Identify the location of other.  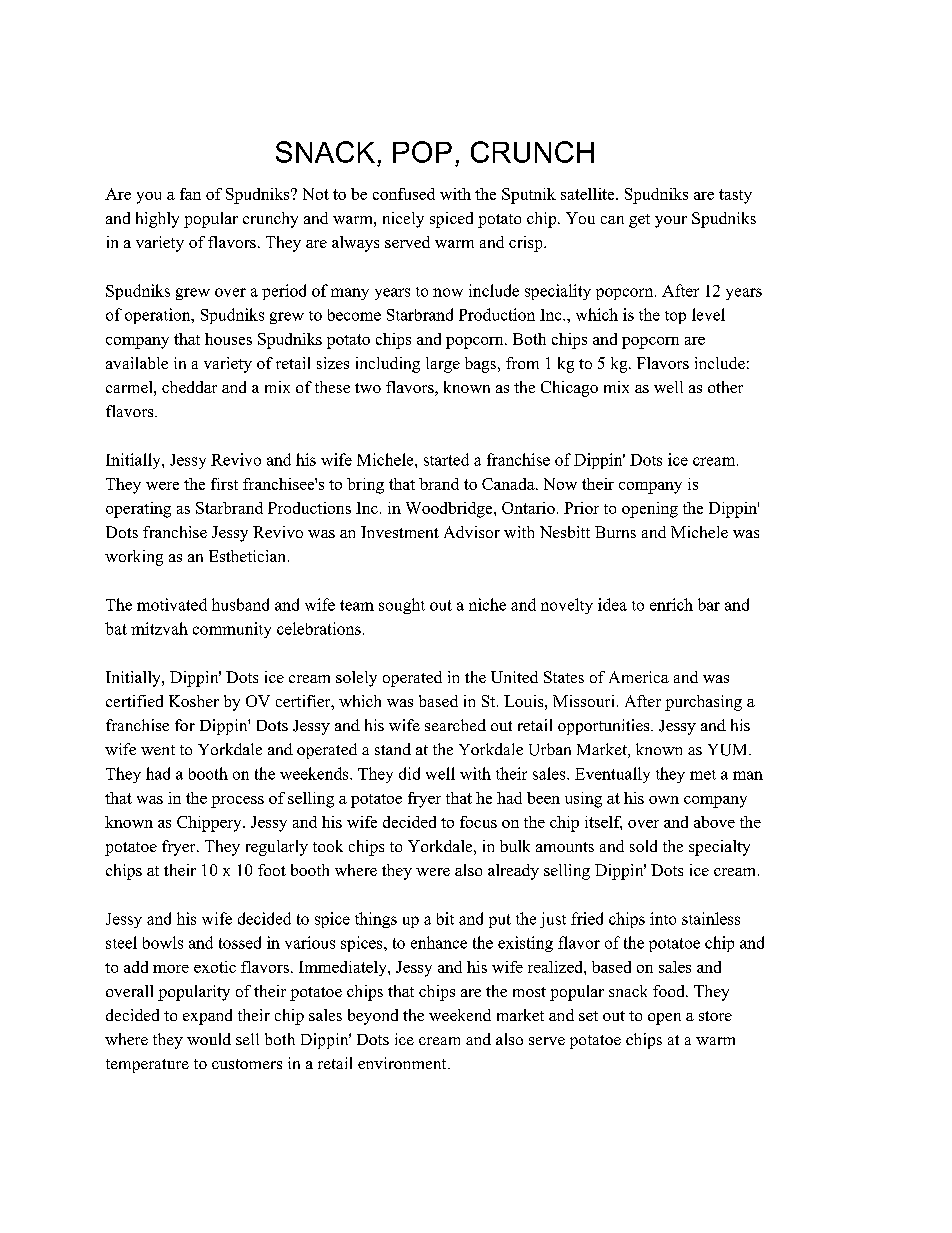
(725, 387).
